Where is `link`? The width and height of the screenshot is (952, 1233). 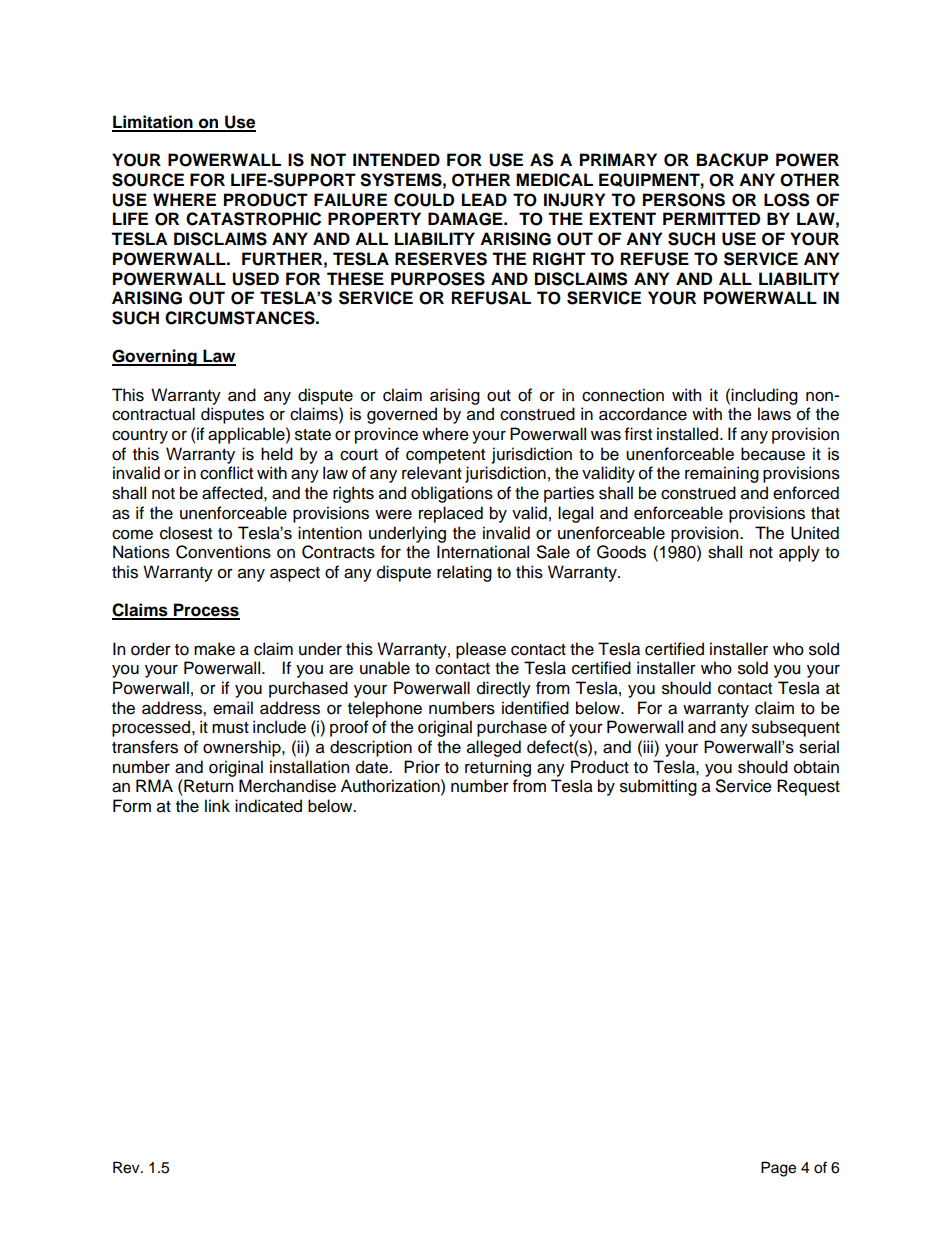 link is located at coordinates (217, 805).
